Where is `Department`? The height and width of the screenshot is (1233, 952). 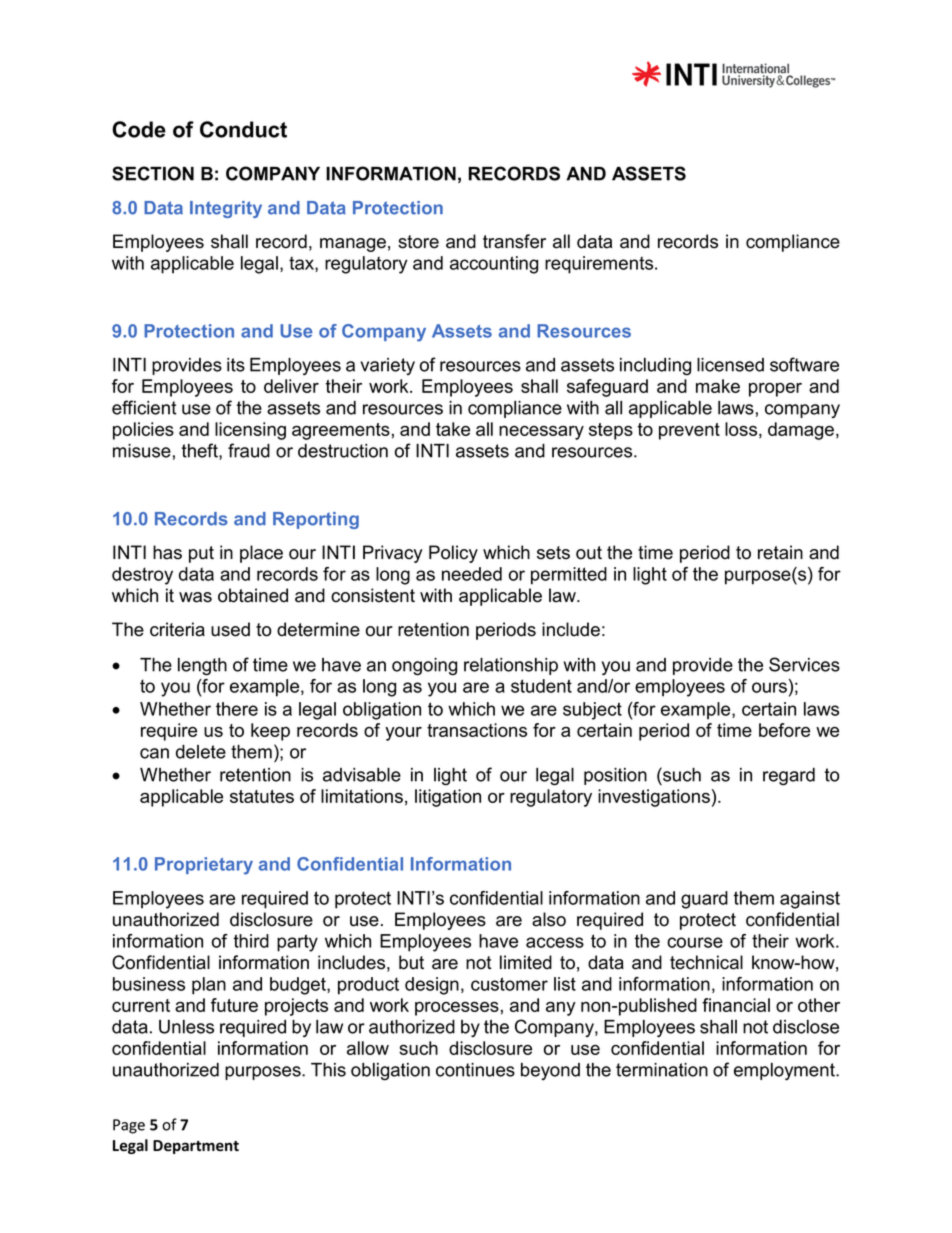 Department is located at coordinates (196, 1147).
